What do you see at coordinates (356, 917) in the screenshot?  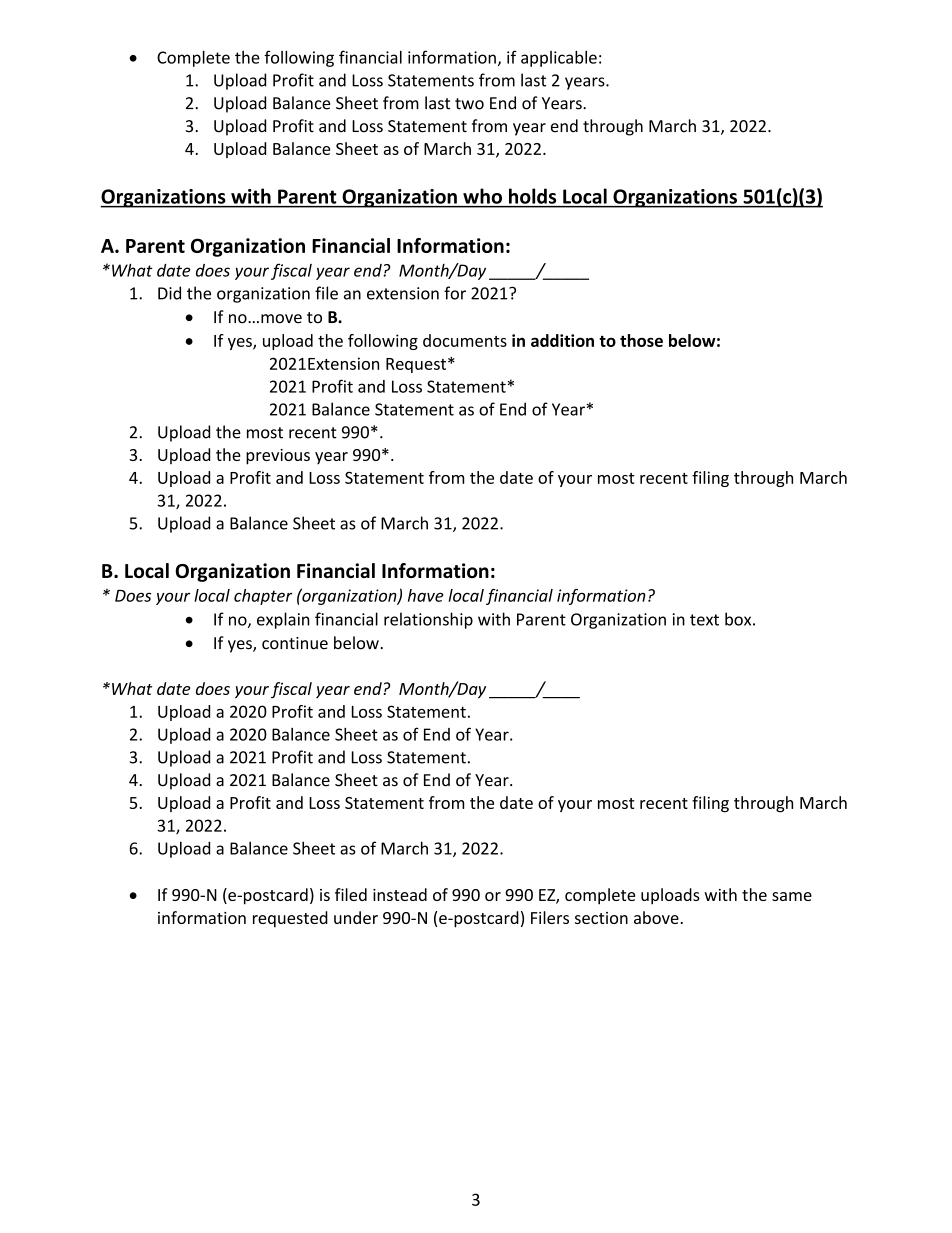 I see `under` at bounding box center [356, 917].
